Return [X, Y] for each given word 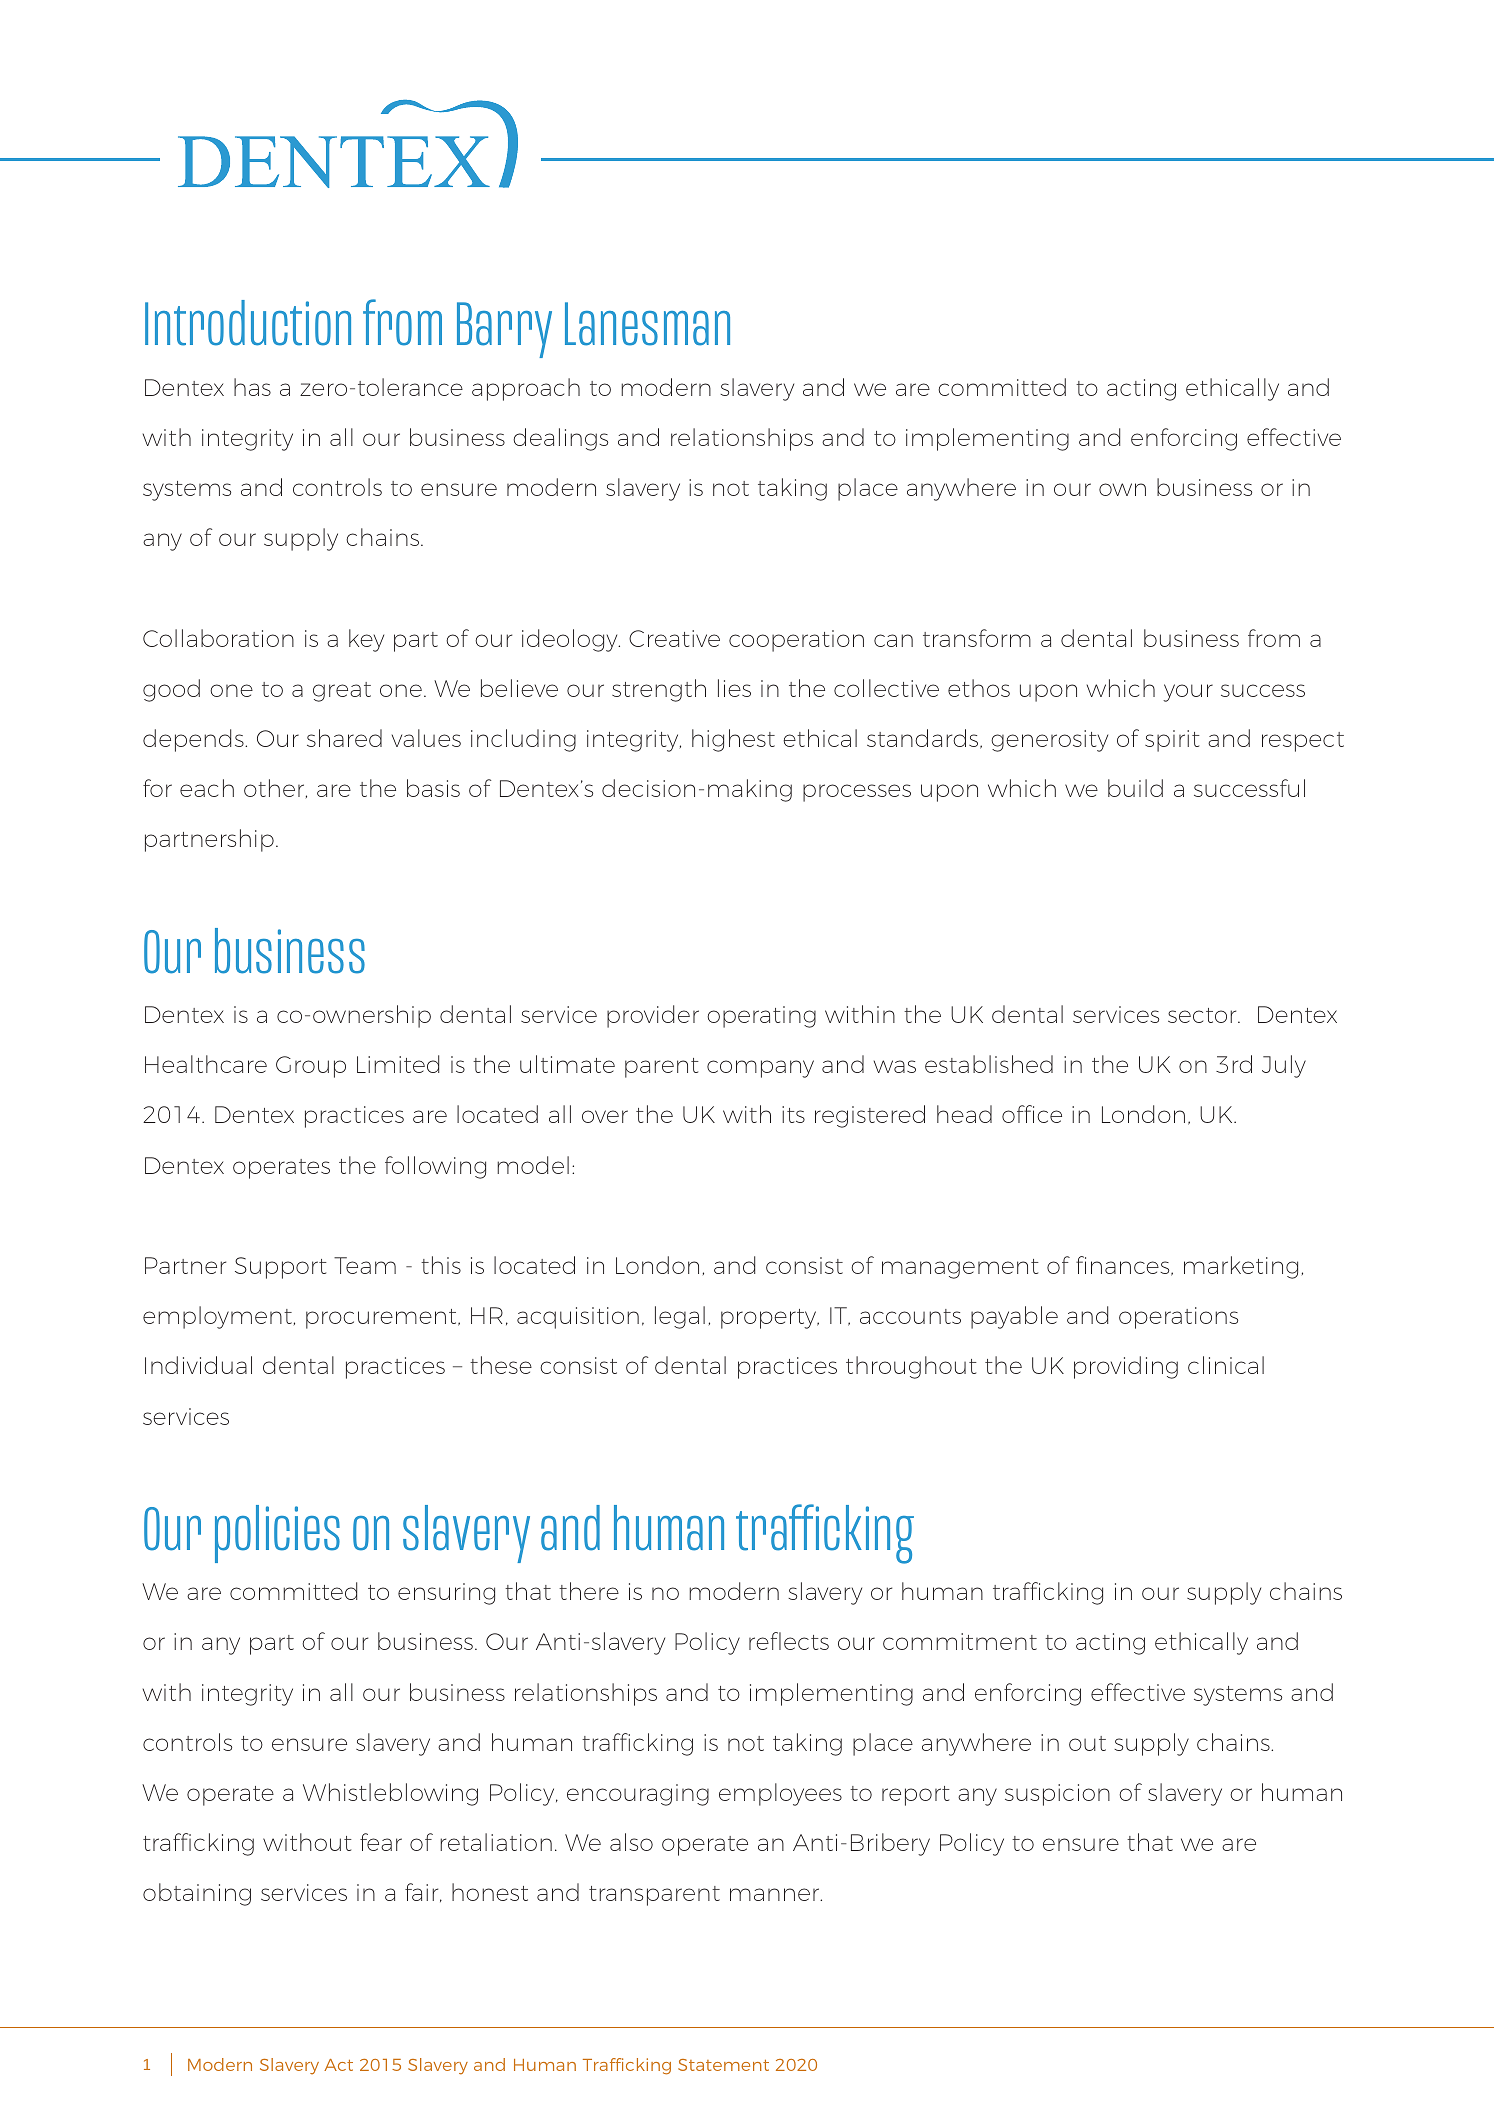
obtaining [197, 1894]
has [252, 387]
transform [977, 638]
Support [281, 1268]
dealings [560, 439]
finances [1124, 1266]
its [793, 1114]
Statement [723, 2065]
